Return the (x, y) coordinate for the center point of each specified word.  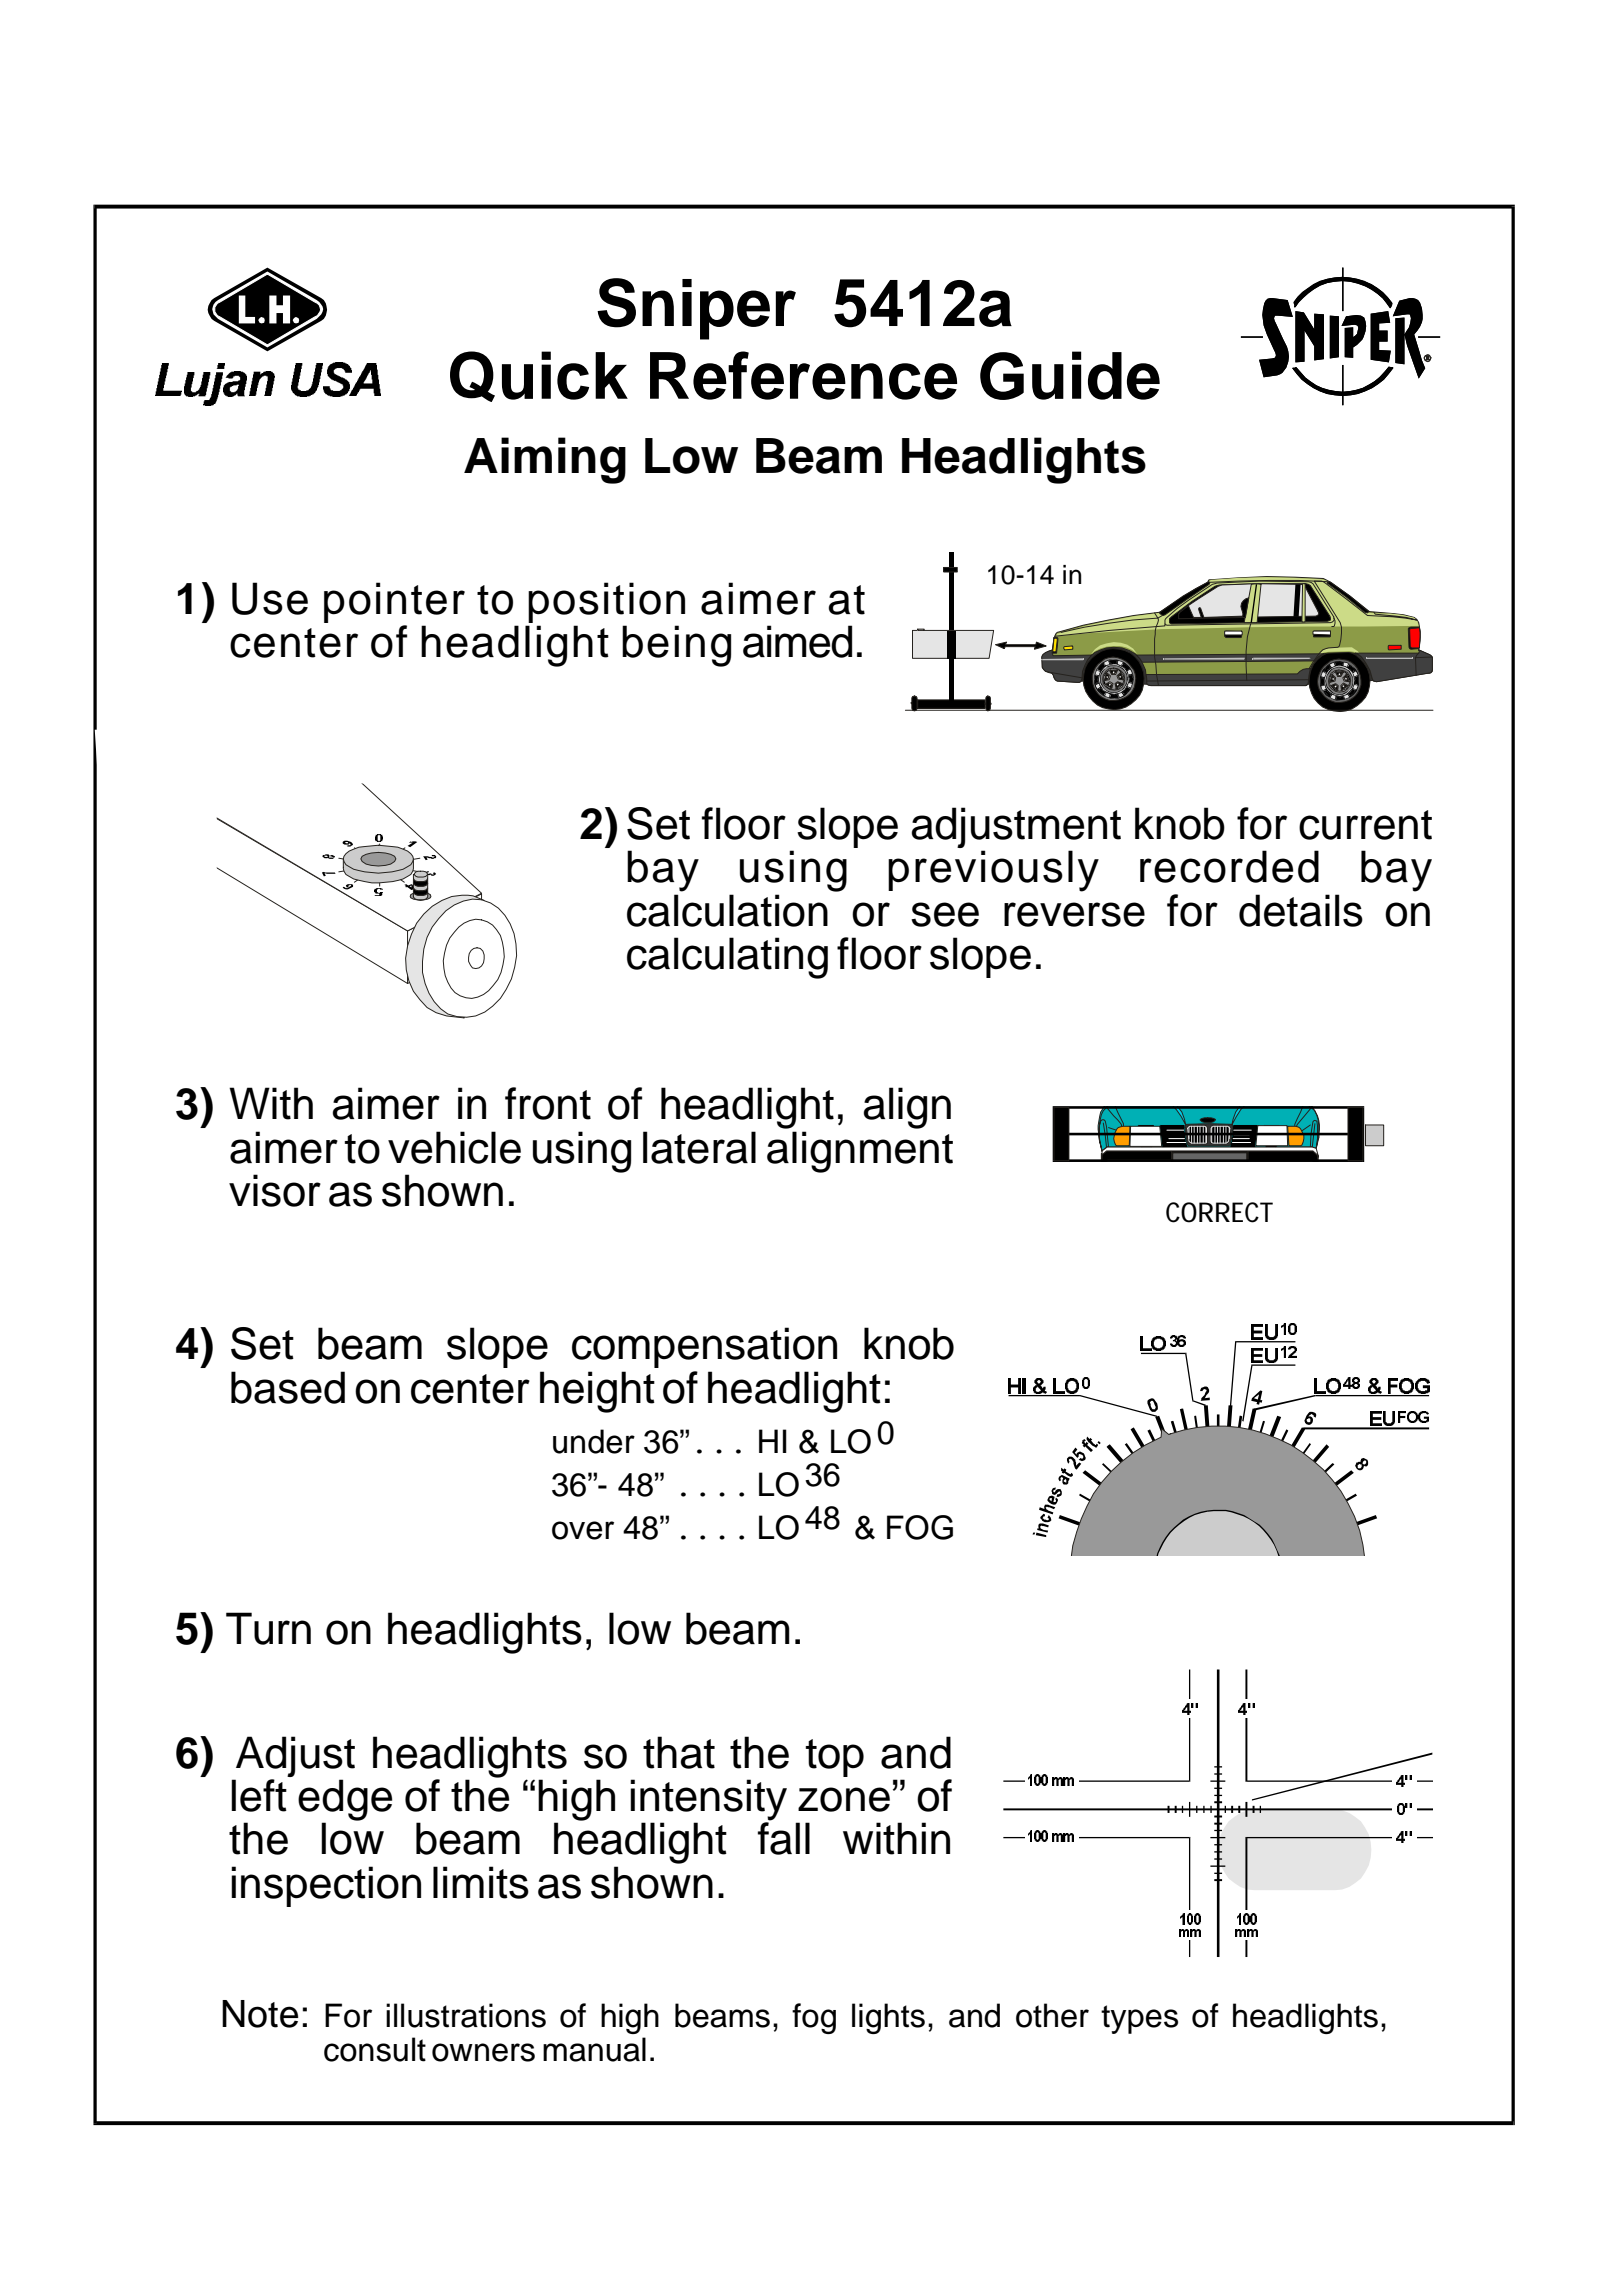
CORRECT (1219, 1212)
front (548, 1103)
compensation (704, 1347)
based (288, 1387)
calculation (727, 910)
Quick (539, 376)
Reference (803, 375)
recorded (1229, 866)
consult (375, 2049)
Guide (1070, 375)
